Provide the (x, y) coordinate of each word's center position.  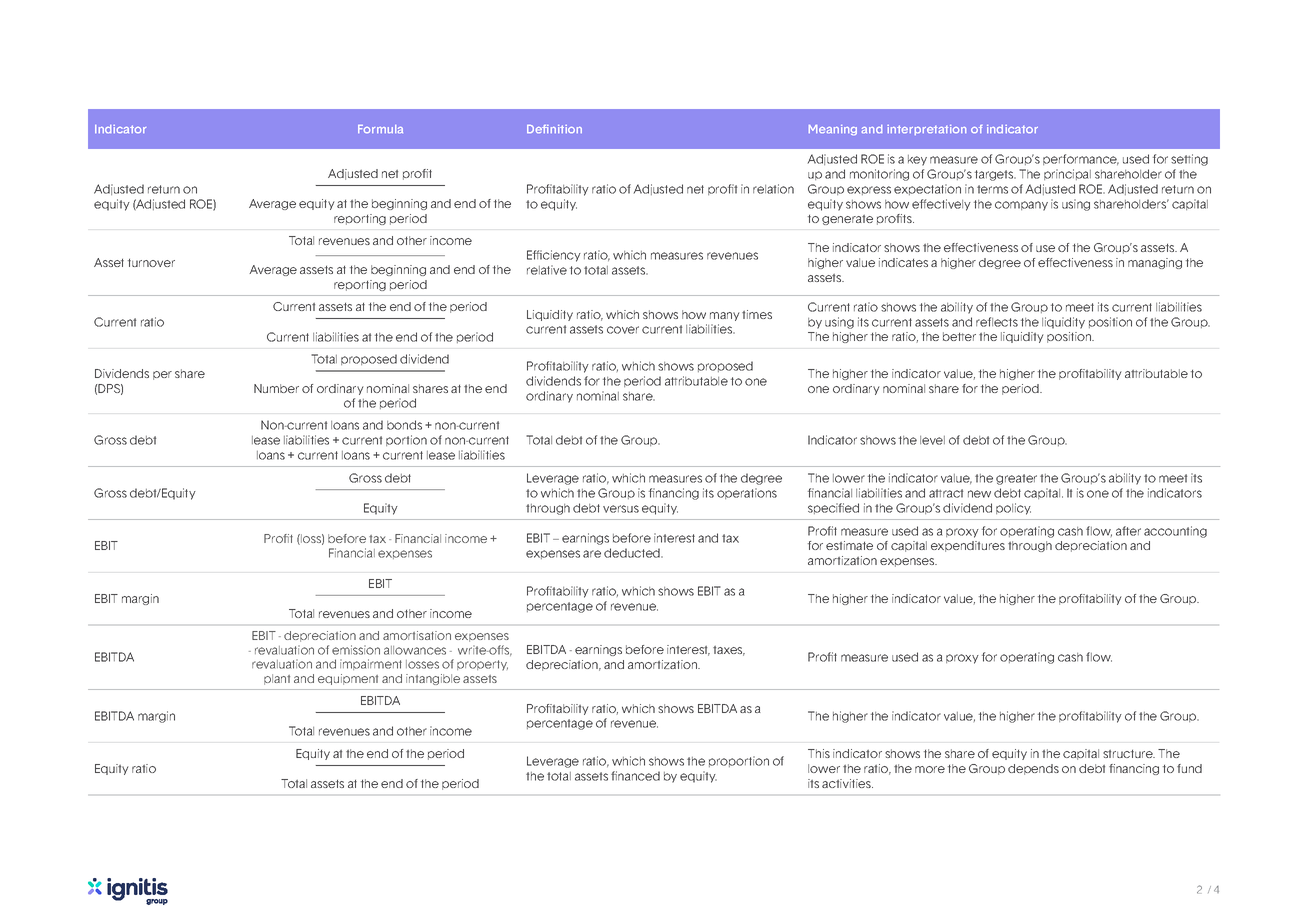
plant (277, 679)
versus (621, 509)
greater (1016, 479)
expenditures (968, 546)
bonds (404, 425)
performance (1081, 159)
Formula (380, 129)
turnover (151, 263)
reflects (997, 322)
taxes (729, 651)
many (725, 316)
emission (356, 650)
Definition (554, 129)
